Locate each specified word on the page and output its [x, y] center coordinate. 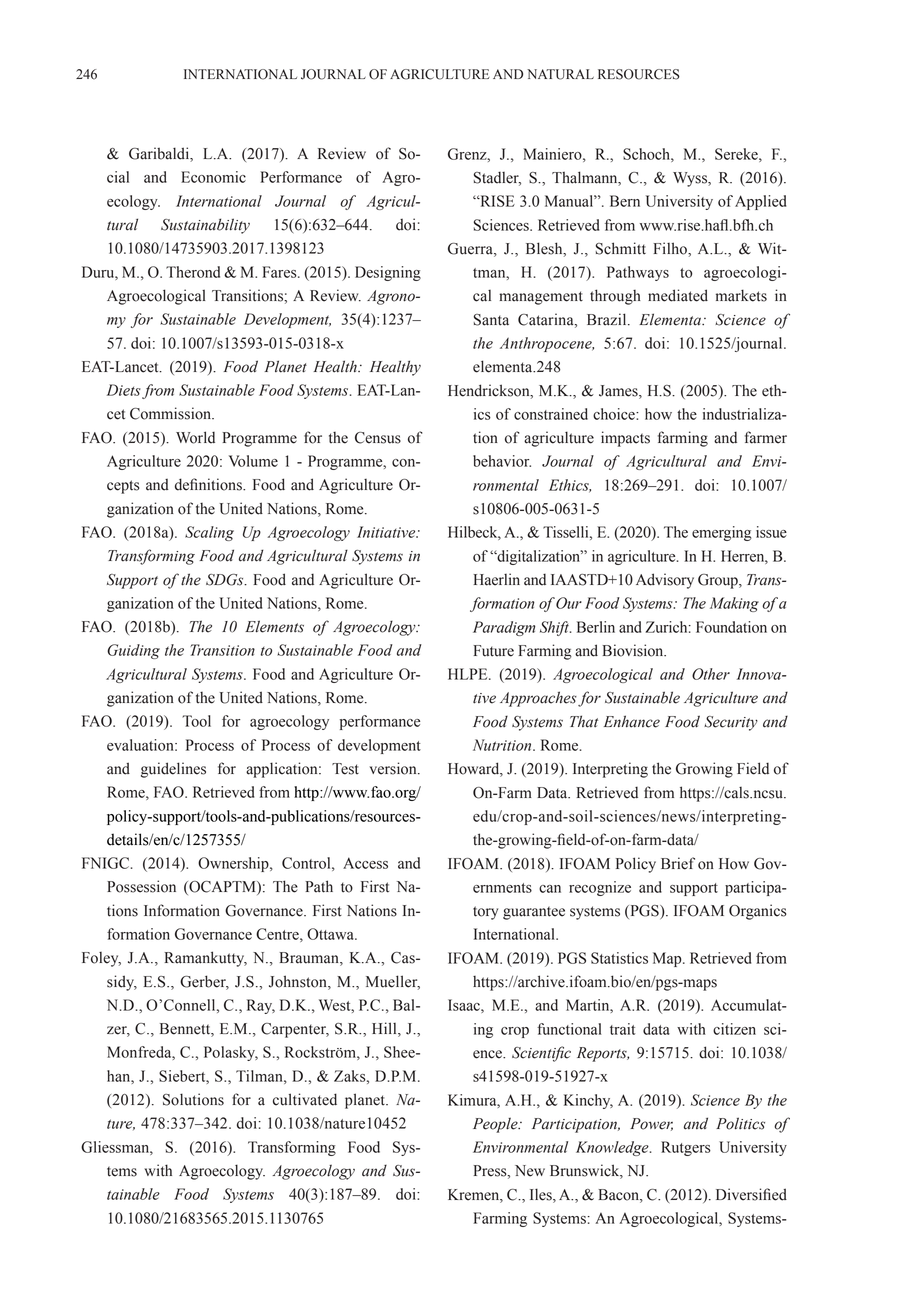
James [619, 391]
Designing [388, 273]
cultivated [305, 1099]
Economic [213, 177]
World [195, 437]
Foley [101, 959]
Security [731, 723]
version [394, 768]
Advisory [665, 581]
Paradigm [504, 628]
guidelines [173, 770]
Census [378, 438]
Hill [385, 1029]
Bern [625, 201]
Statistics [619, 958]
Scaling [209, 533]
